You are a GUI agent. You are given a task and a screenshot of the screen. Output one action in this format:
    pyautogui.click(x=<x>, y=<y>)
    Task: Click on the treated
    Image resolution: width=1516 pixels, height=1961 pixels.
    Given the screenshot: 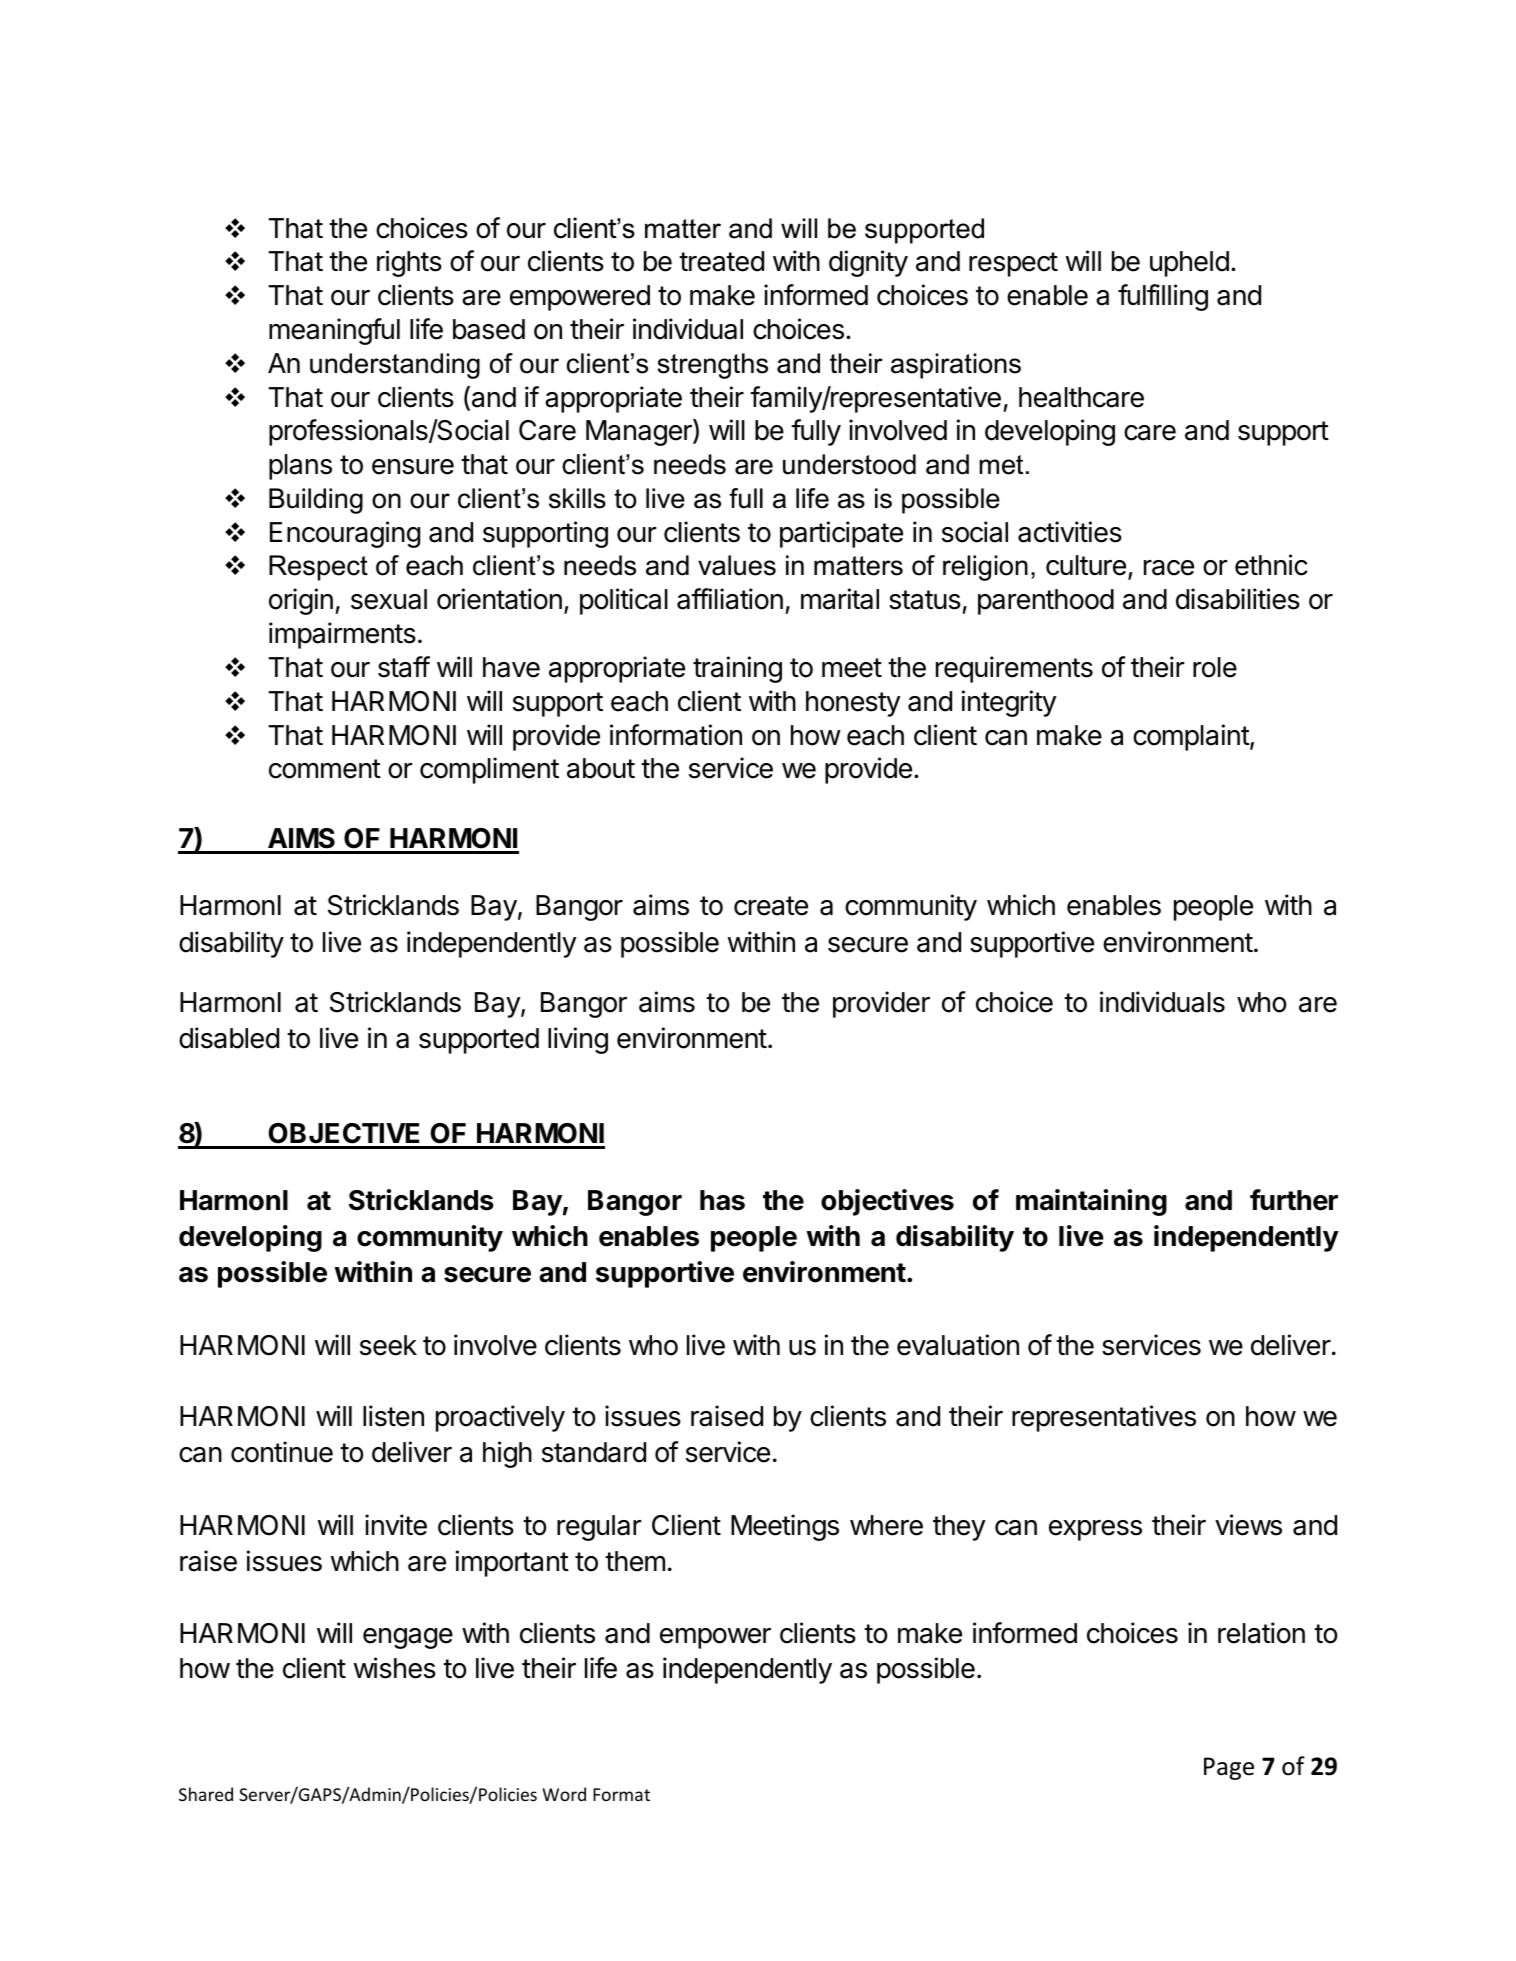 What is the action you would take?
    pyautogui.click(x=721, y=261)
